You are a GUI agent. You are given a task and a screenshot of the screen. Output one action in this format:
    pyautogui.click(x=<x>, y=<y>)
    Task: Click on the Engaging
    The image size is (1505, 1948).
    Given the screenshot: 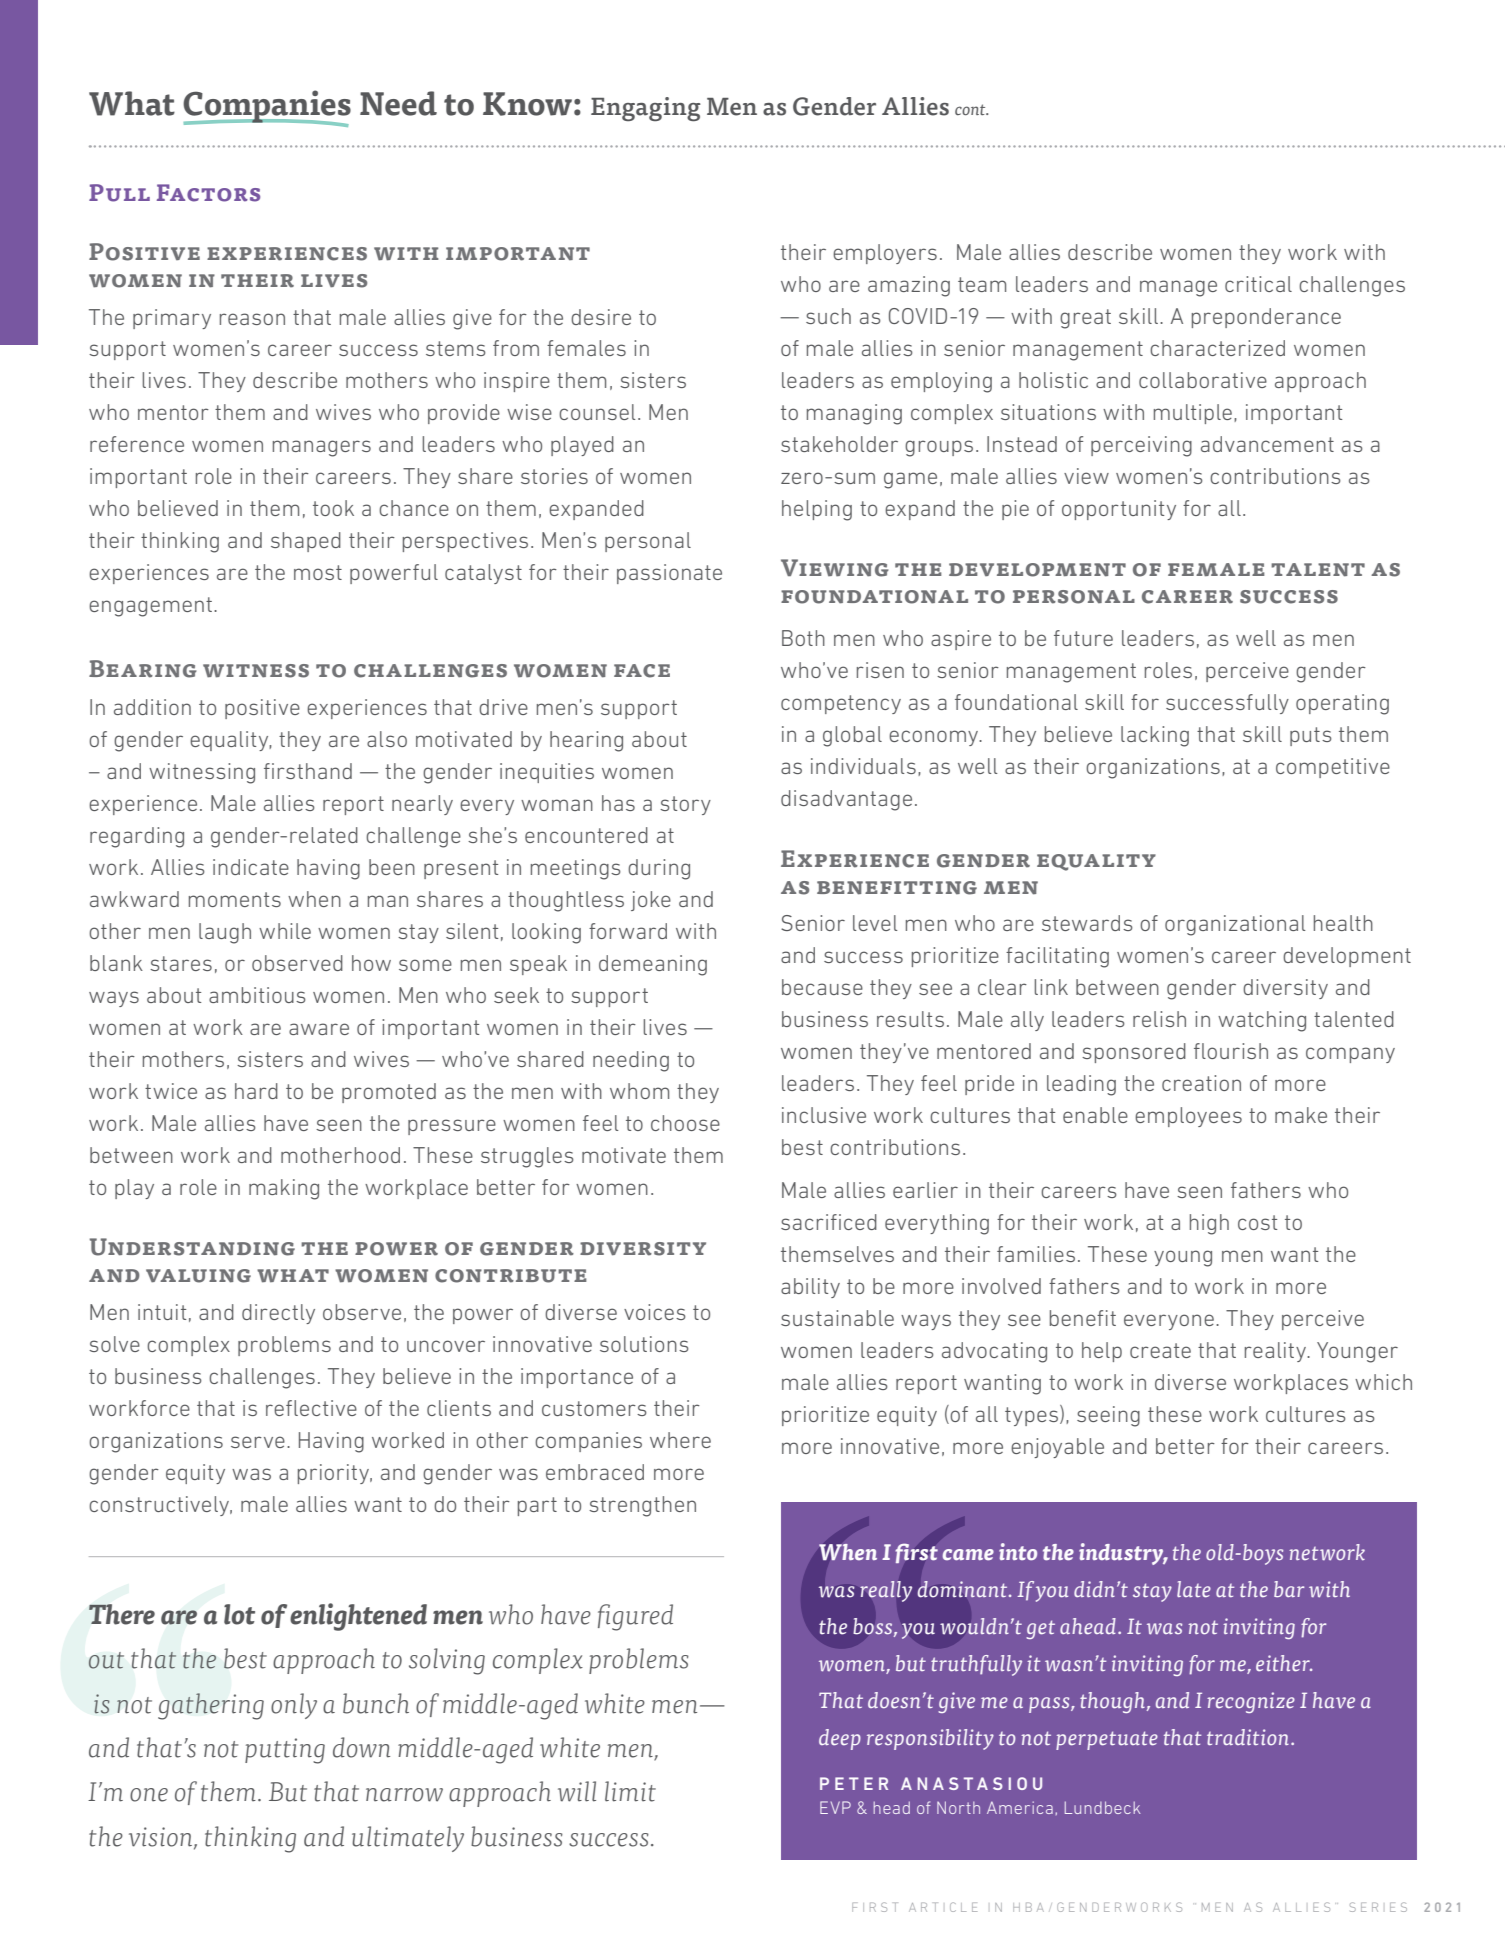 What is the action you would take?
    pyautogui.click(x=646, y=109)
